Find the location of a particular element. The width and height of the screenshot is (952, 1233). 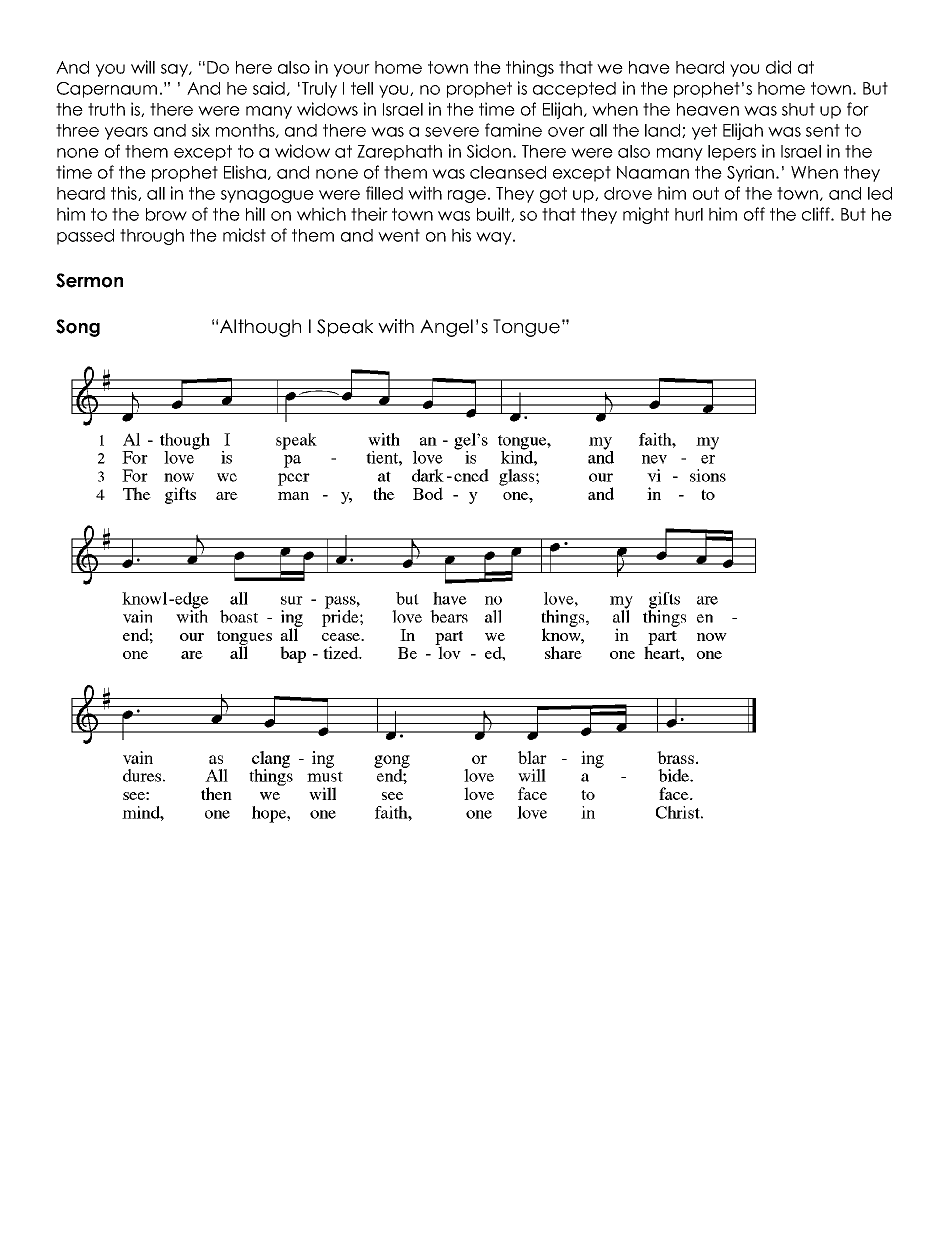

say is located at coordinates (175, 70).
